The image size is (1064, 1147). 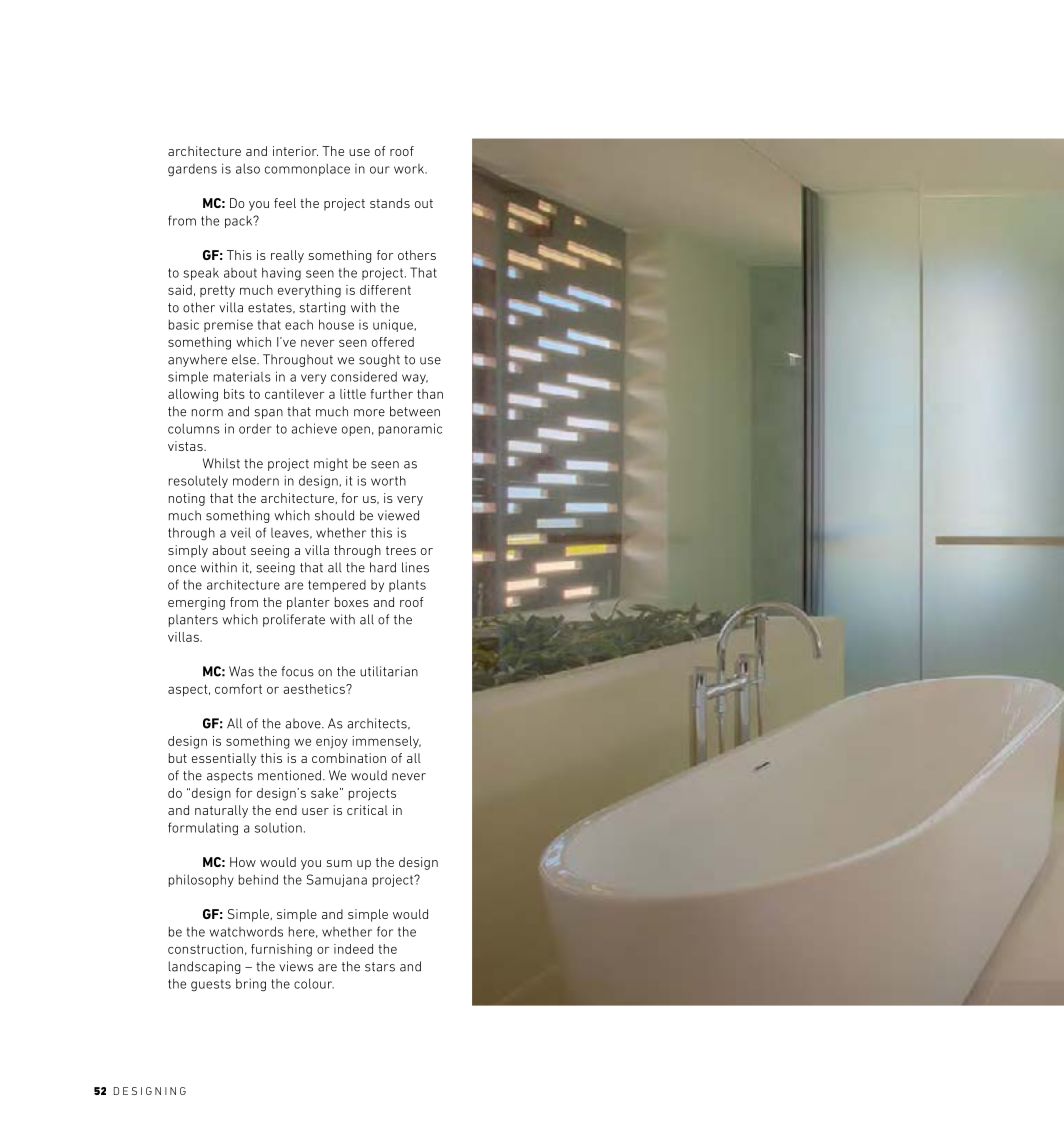 What do you see at coordinates (393, 325) in the screenshot?
I see `unique` at bounding box center [393, 325].
